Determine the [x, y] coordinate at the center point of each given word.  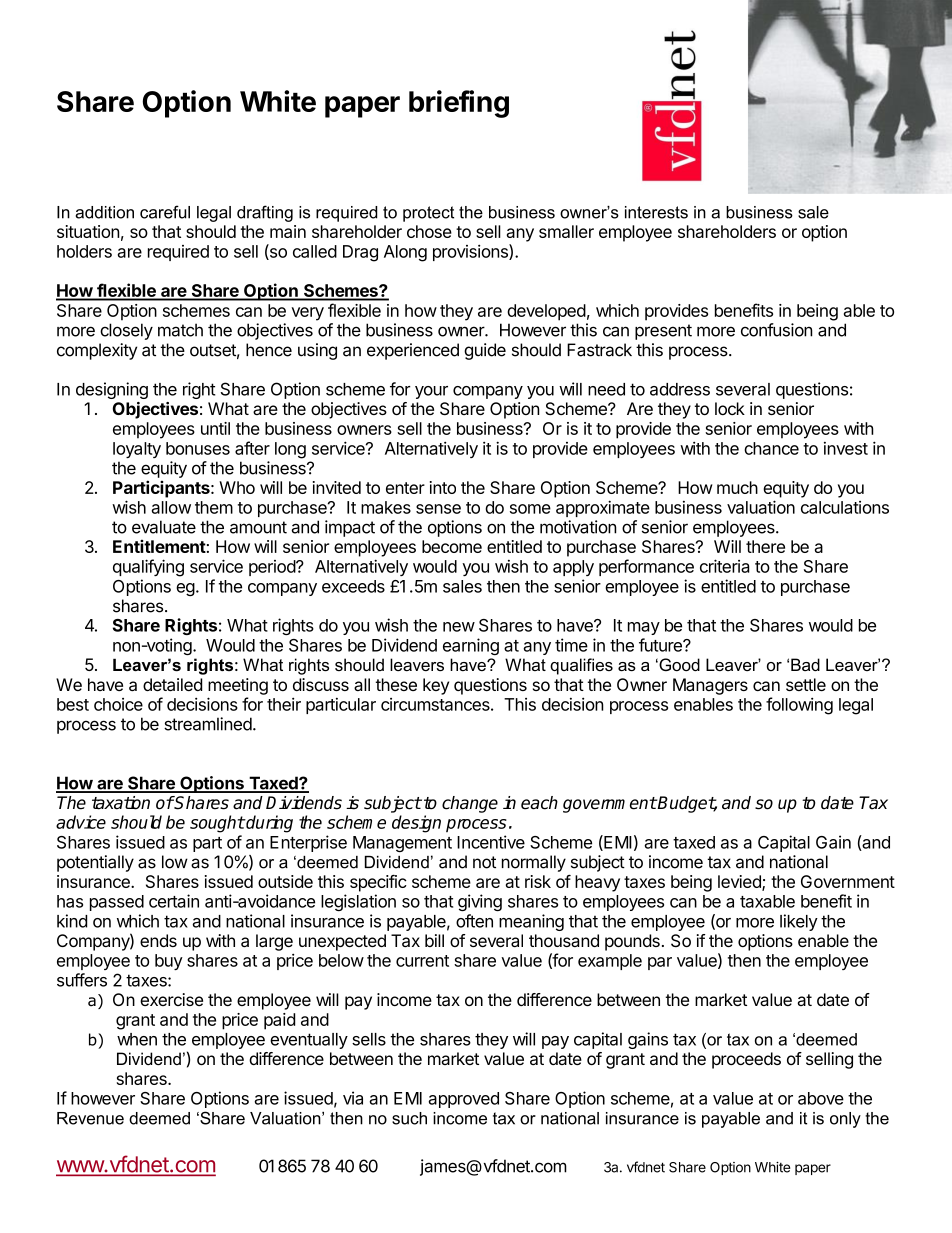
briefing [459, 104]
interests [656, 212]
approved [463, 1100]
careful [165, 212]
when [137, 1039]
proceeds [746, 1060]
